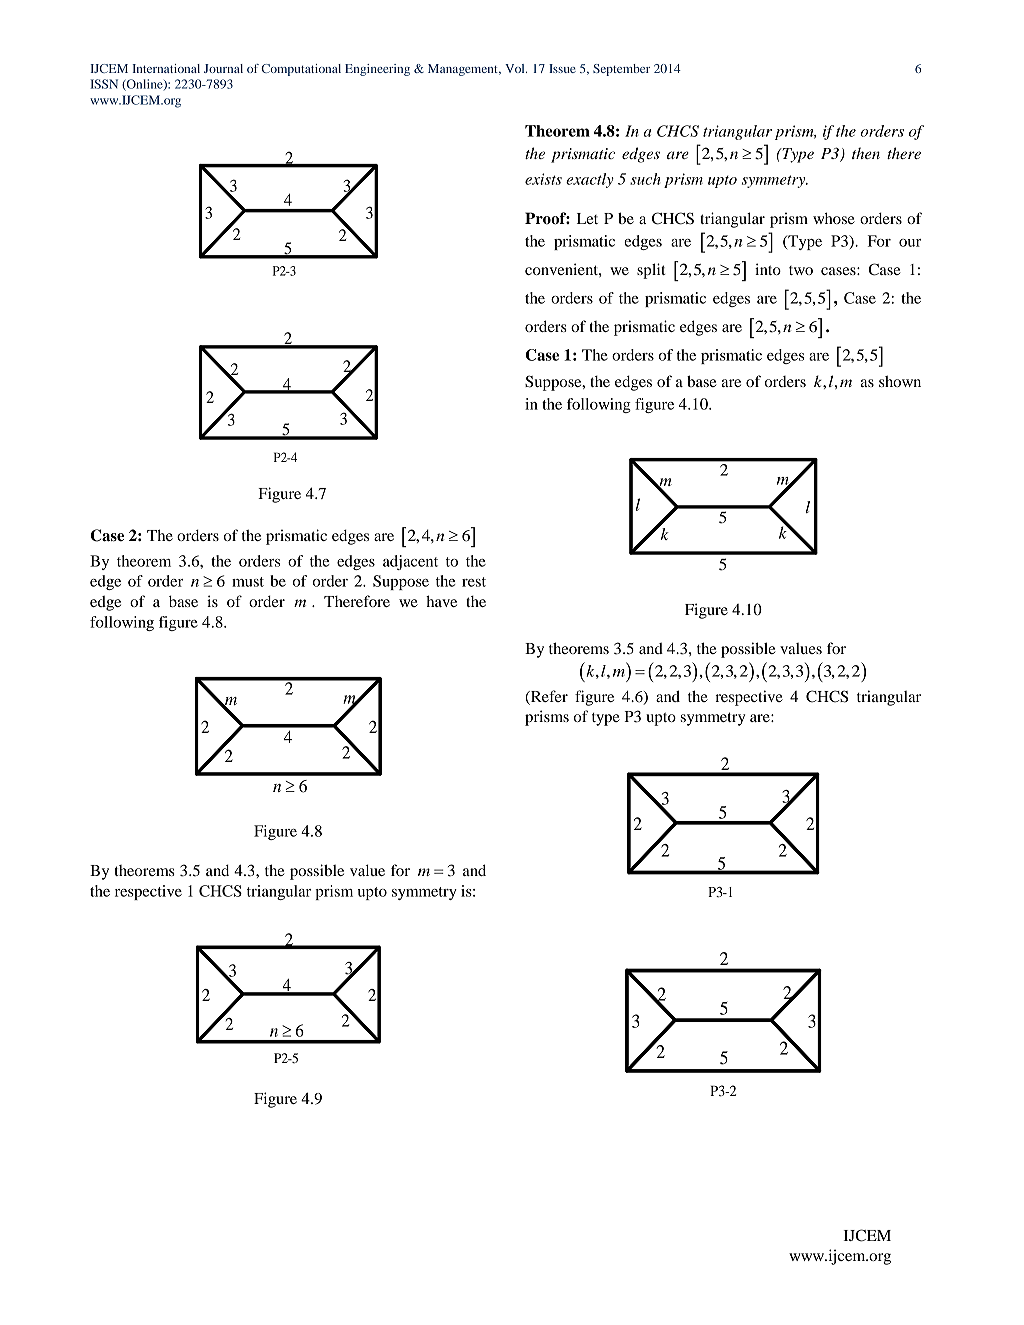 The height and width of the page is (1325, 1024). Describe the element at coordinates (516, 68) in the page. I see `Vol` at that location.
